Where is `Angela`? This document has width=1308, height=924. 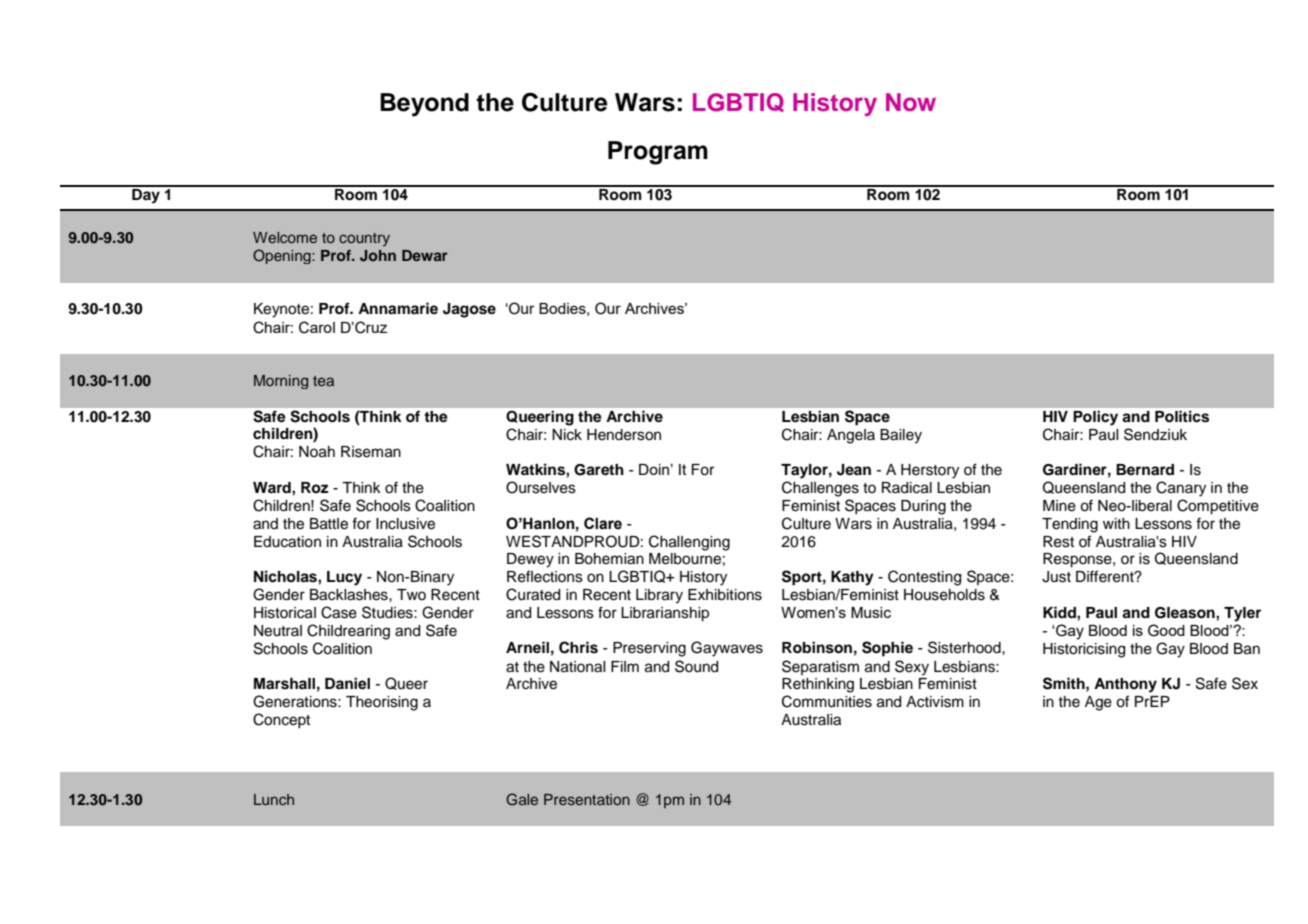
Angela is located at coordinates (851, 436).
